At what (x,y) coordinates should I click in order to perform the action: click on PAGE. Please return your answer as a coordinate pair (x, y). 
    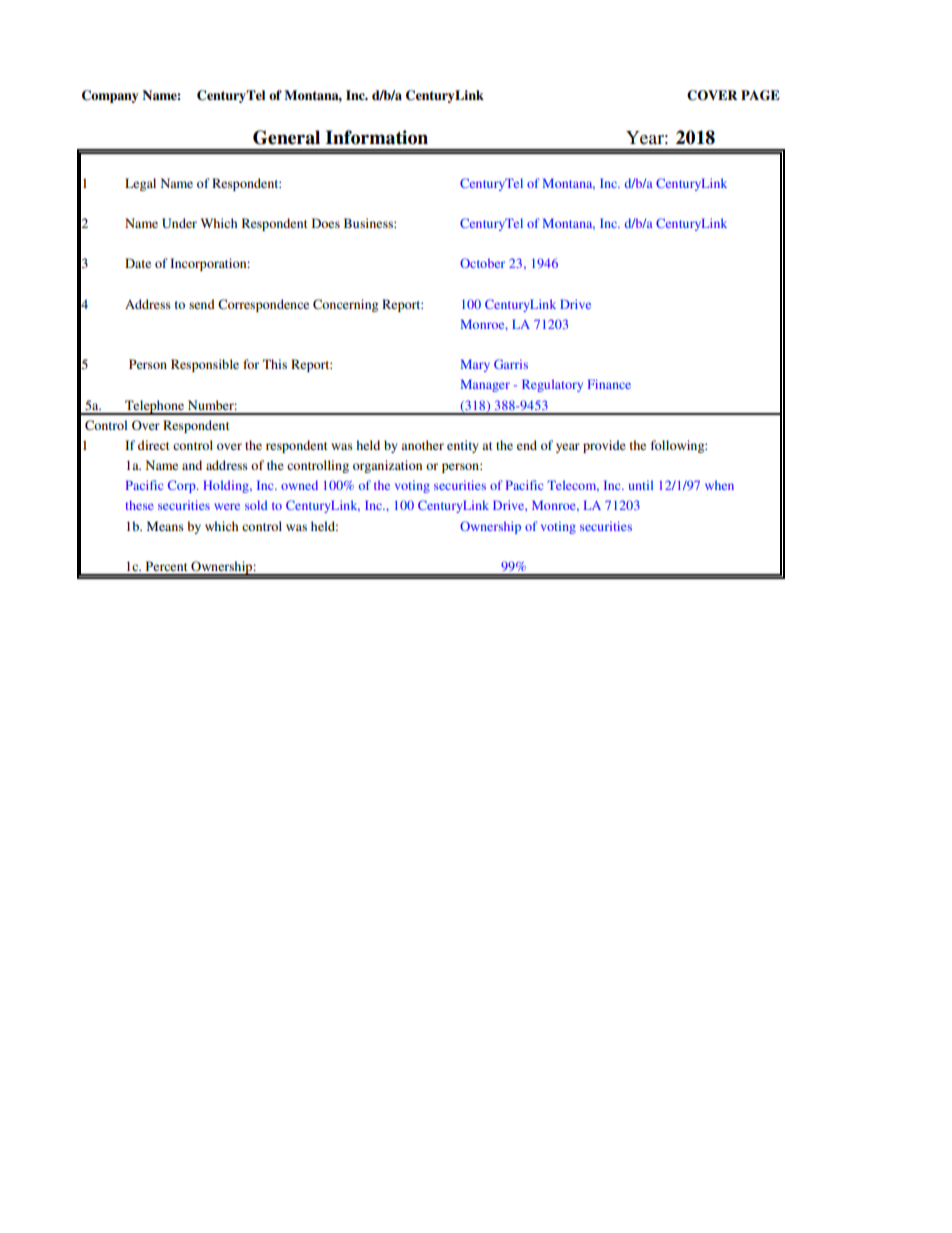
    Looking at the image, I should click on (760, 95).
